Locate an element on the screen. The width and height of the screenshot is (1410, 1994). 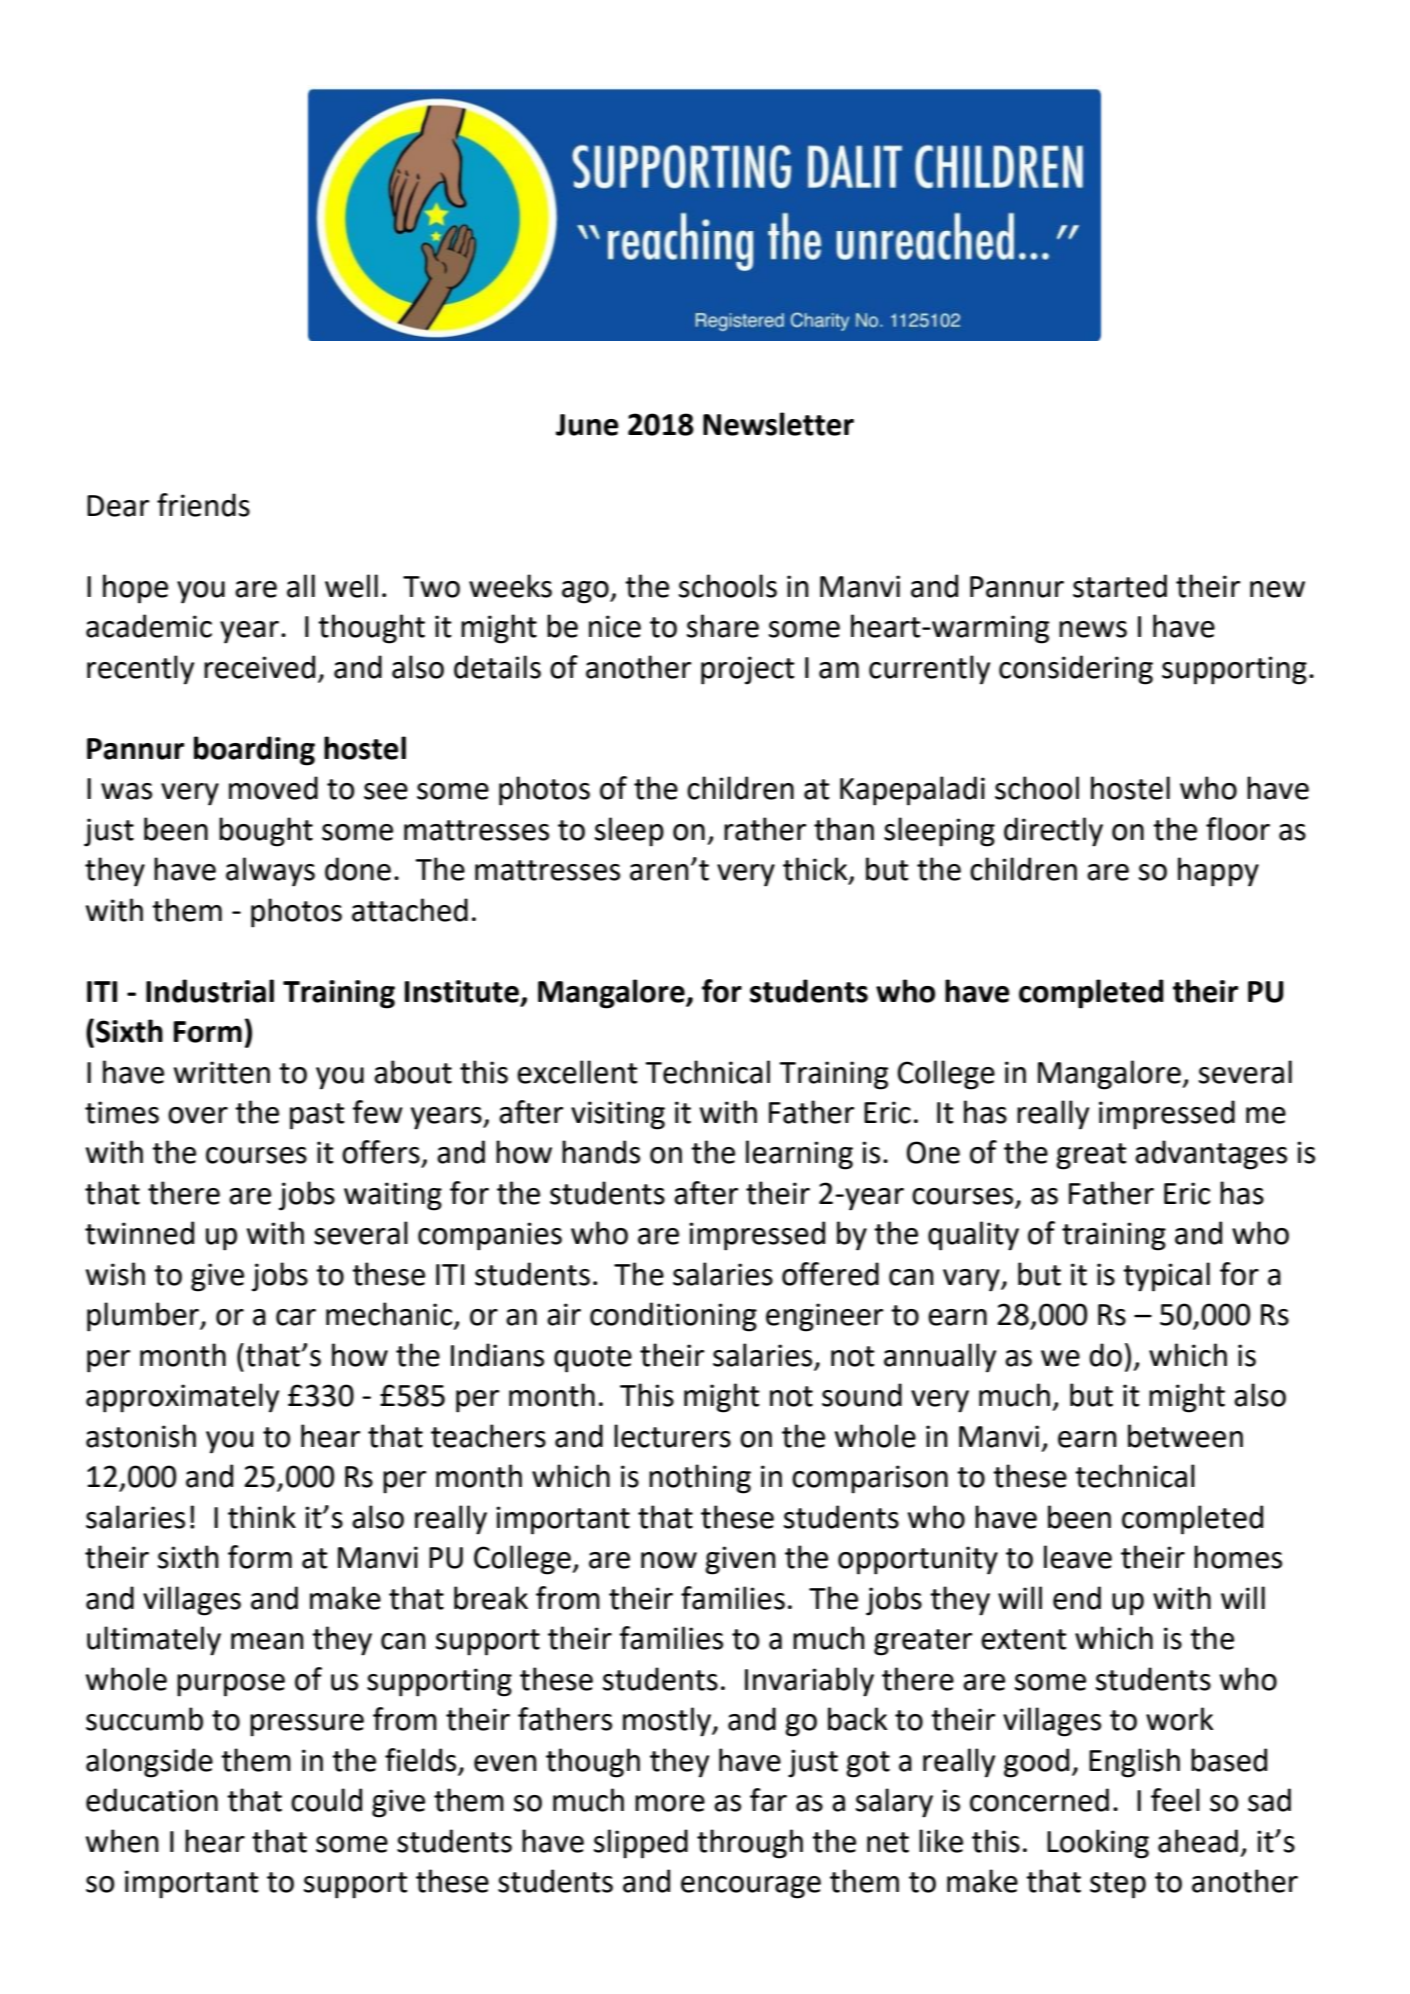
between is located at coordinates (1185, 1436).
